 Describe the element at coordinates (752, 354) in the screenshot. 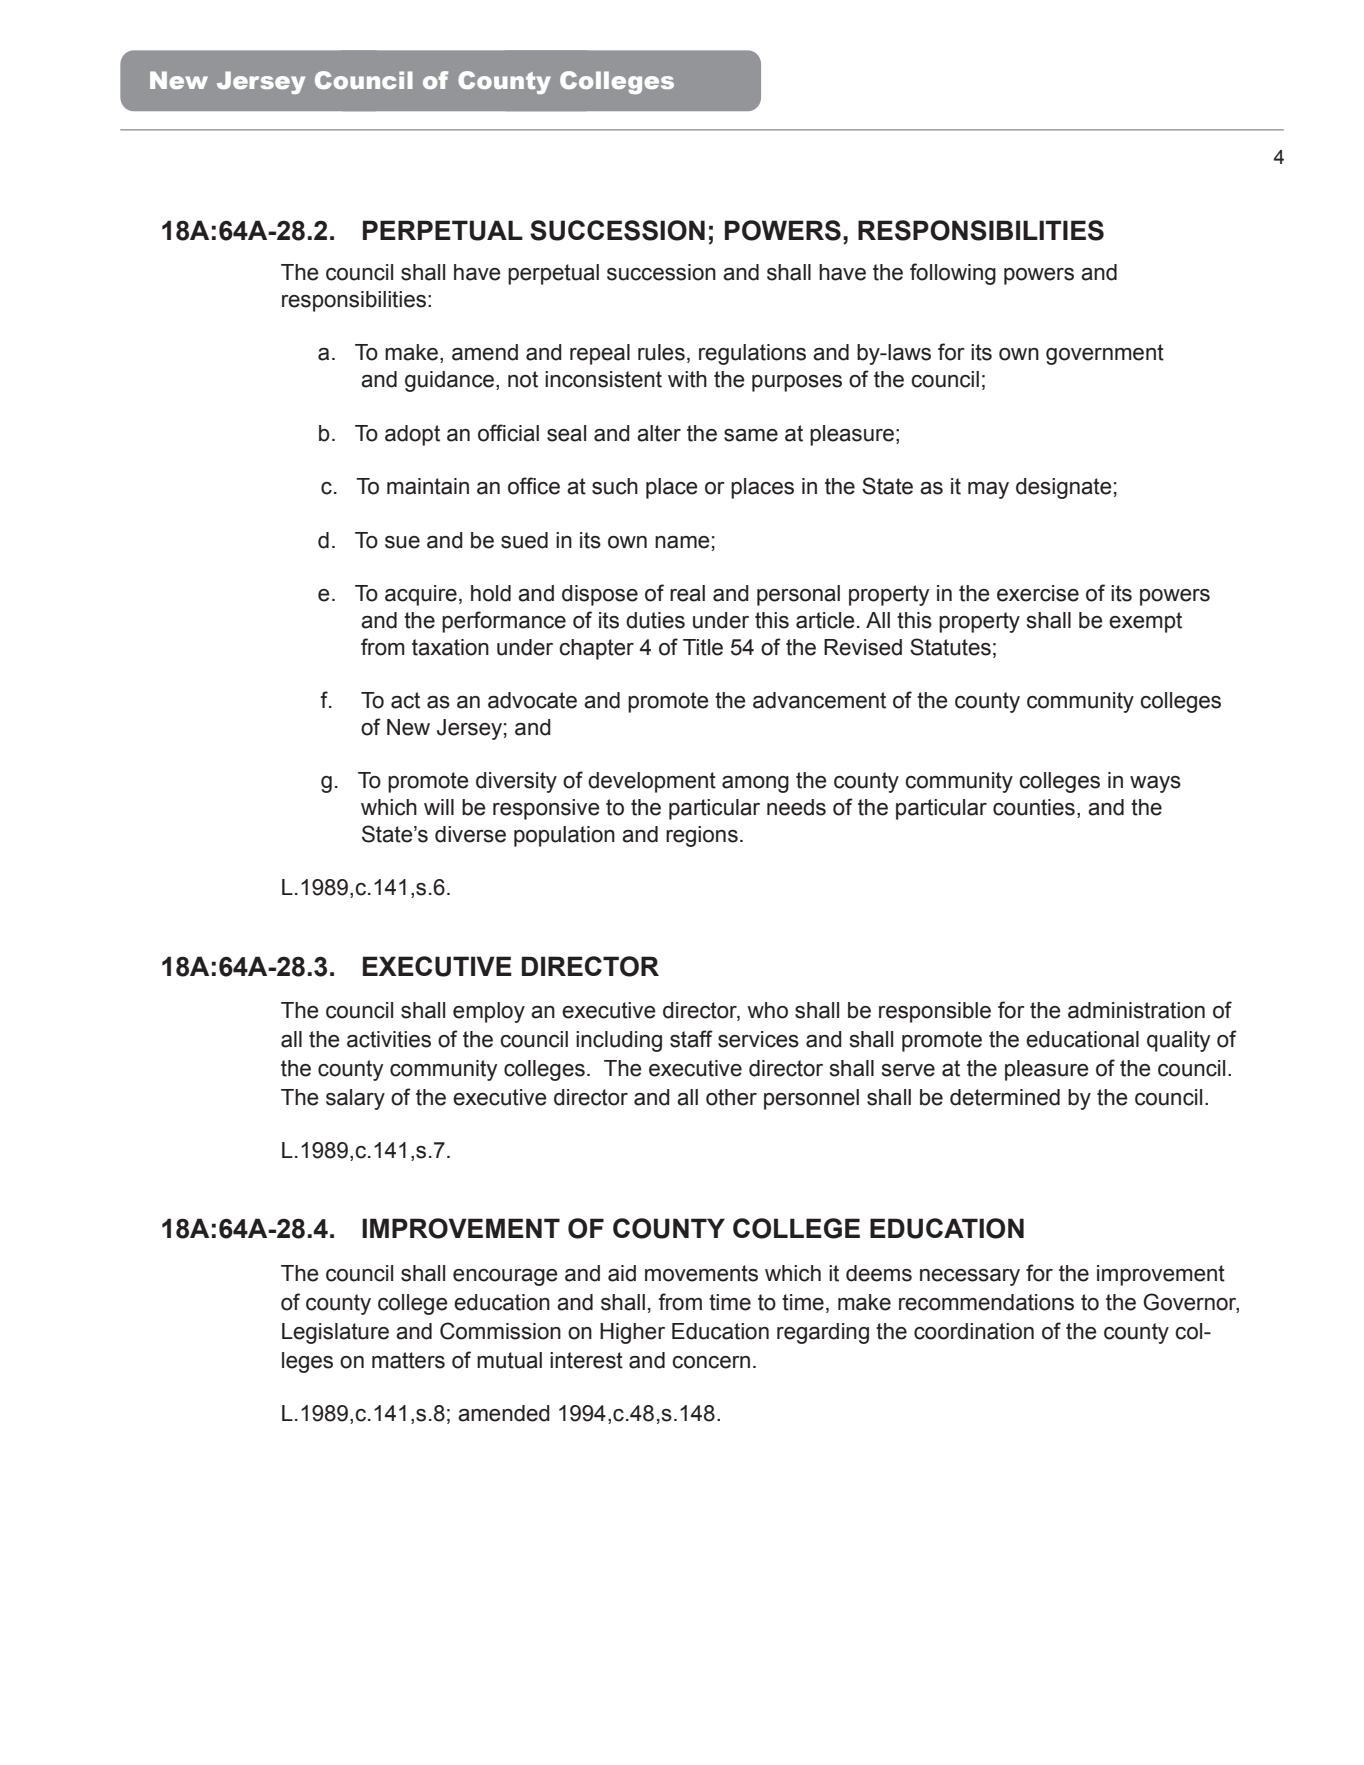

I see `regulations` at that location.
